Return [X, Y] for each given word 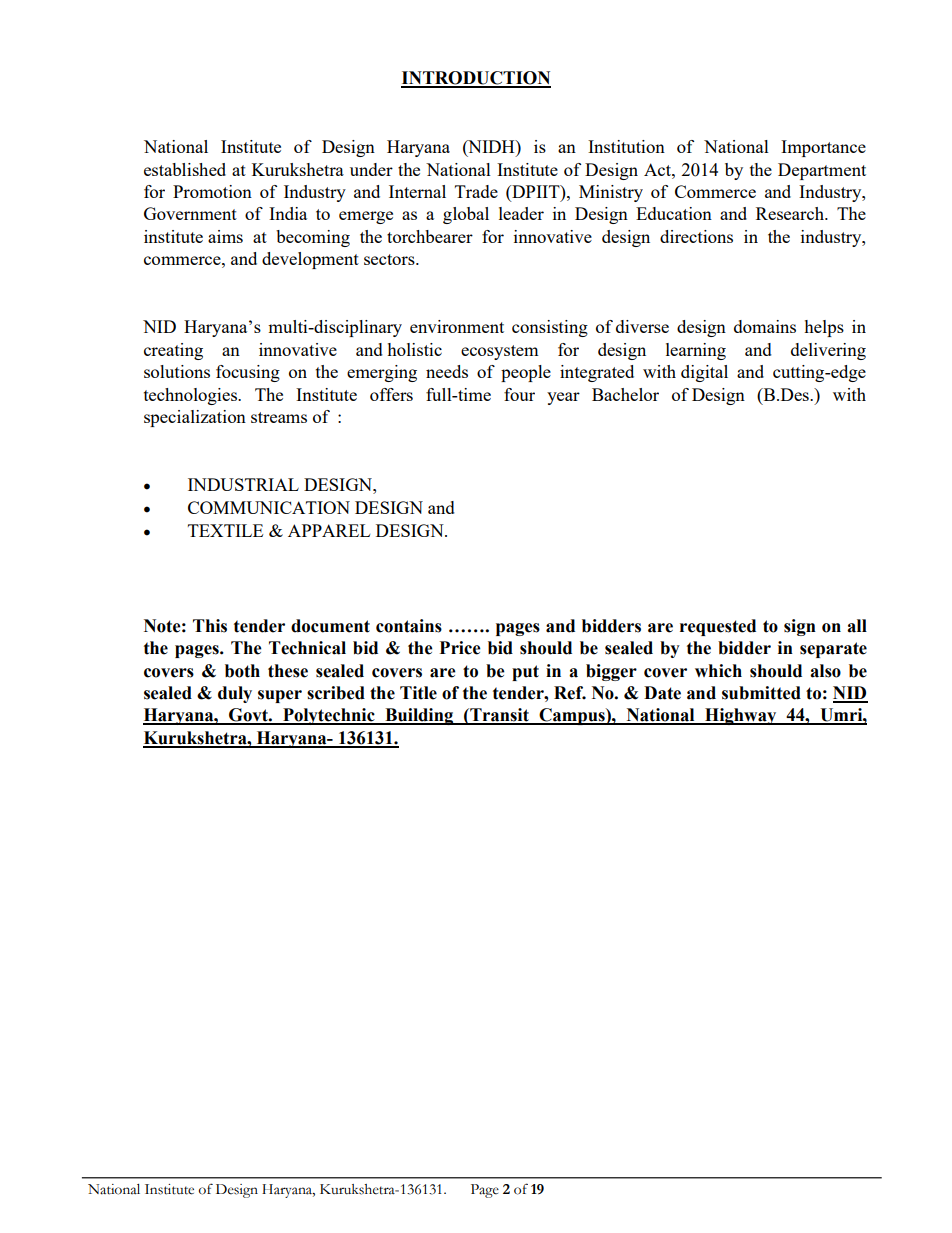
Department [822, 171]
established [185, 169]
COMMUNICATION [269, 507]
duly [235, 694]
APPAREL [329, 530]
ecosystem [500, 352]
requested [718, 627]
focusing [248, 373]
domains [765, 326]
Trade [476, 191]
